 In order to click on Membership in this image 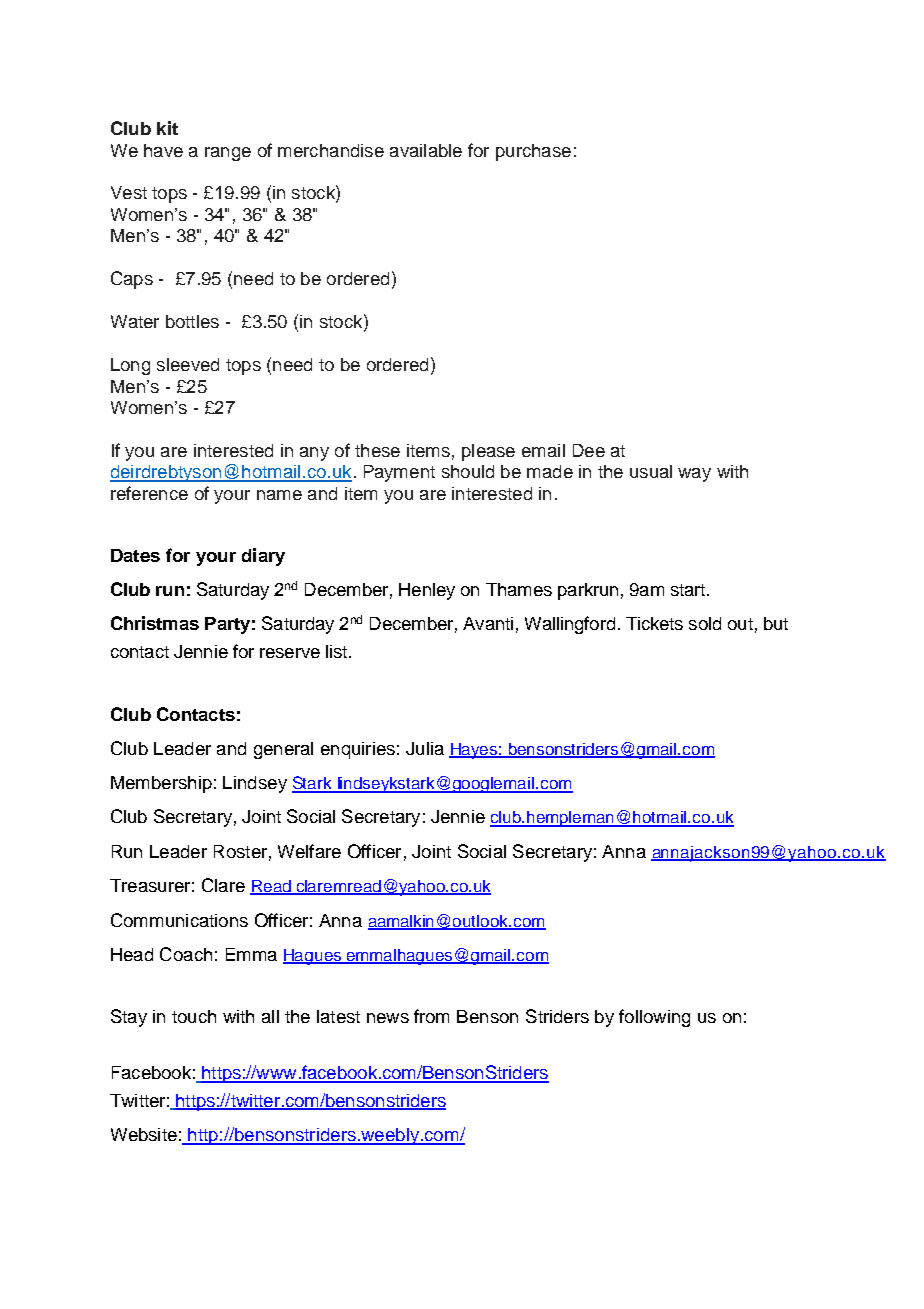, I will do `click(161, 784)`.
